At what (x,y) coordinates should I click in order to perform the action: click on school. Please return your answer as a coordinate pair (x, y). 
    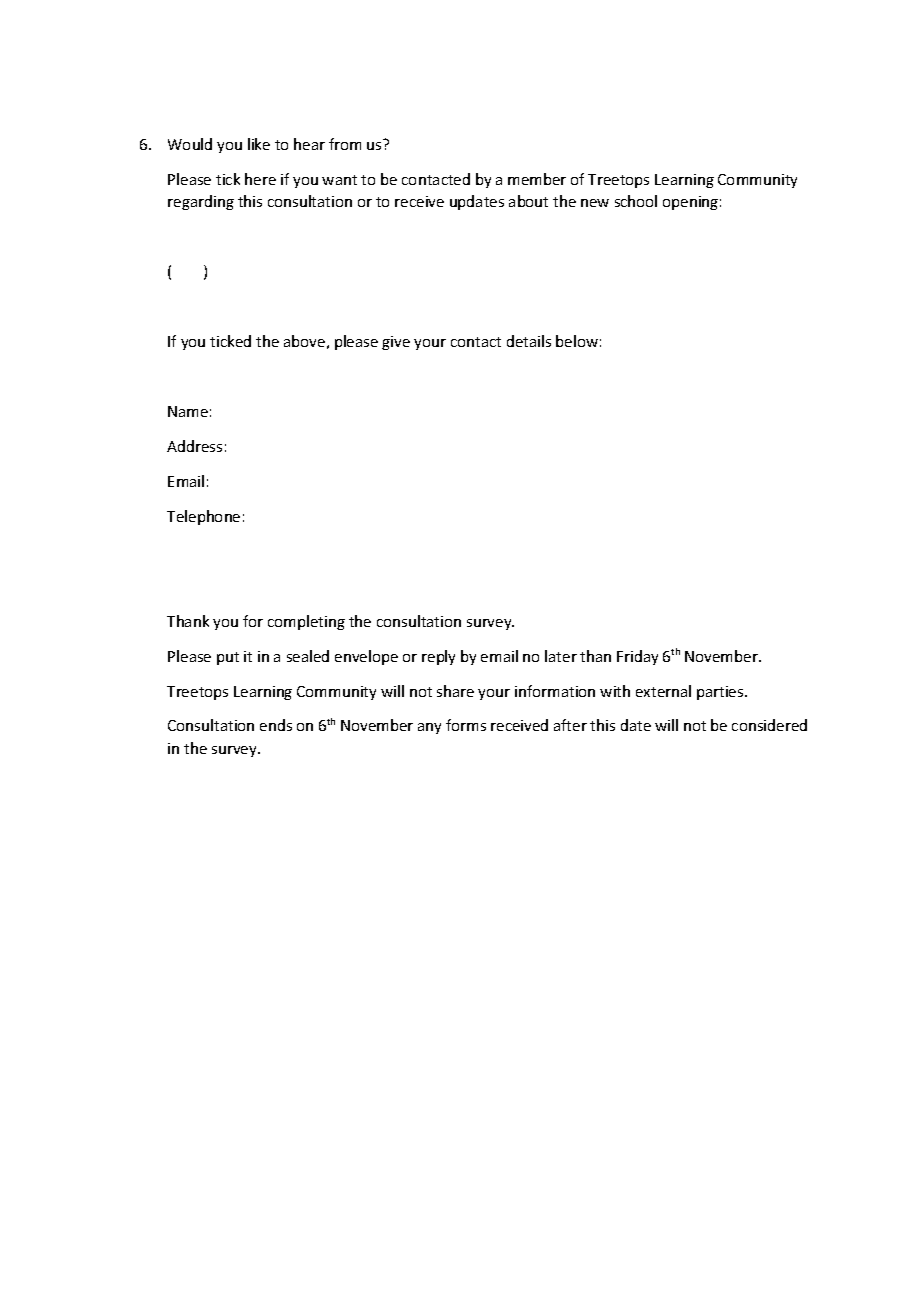
    Looking at the image, I should click on (636, 201).
